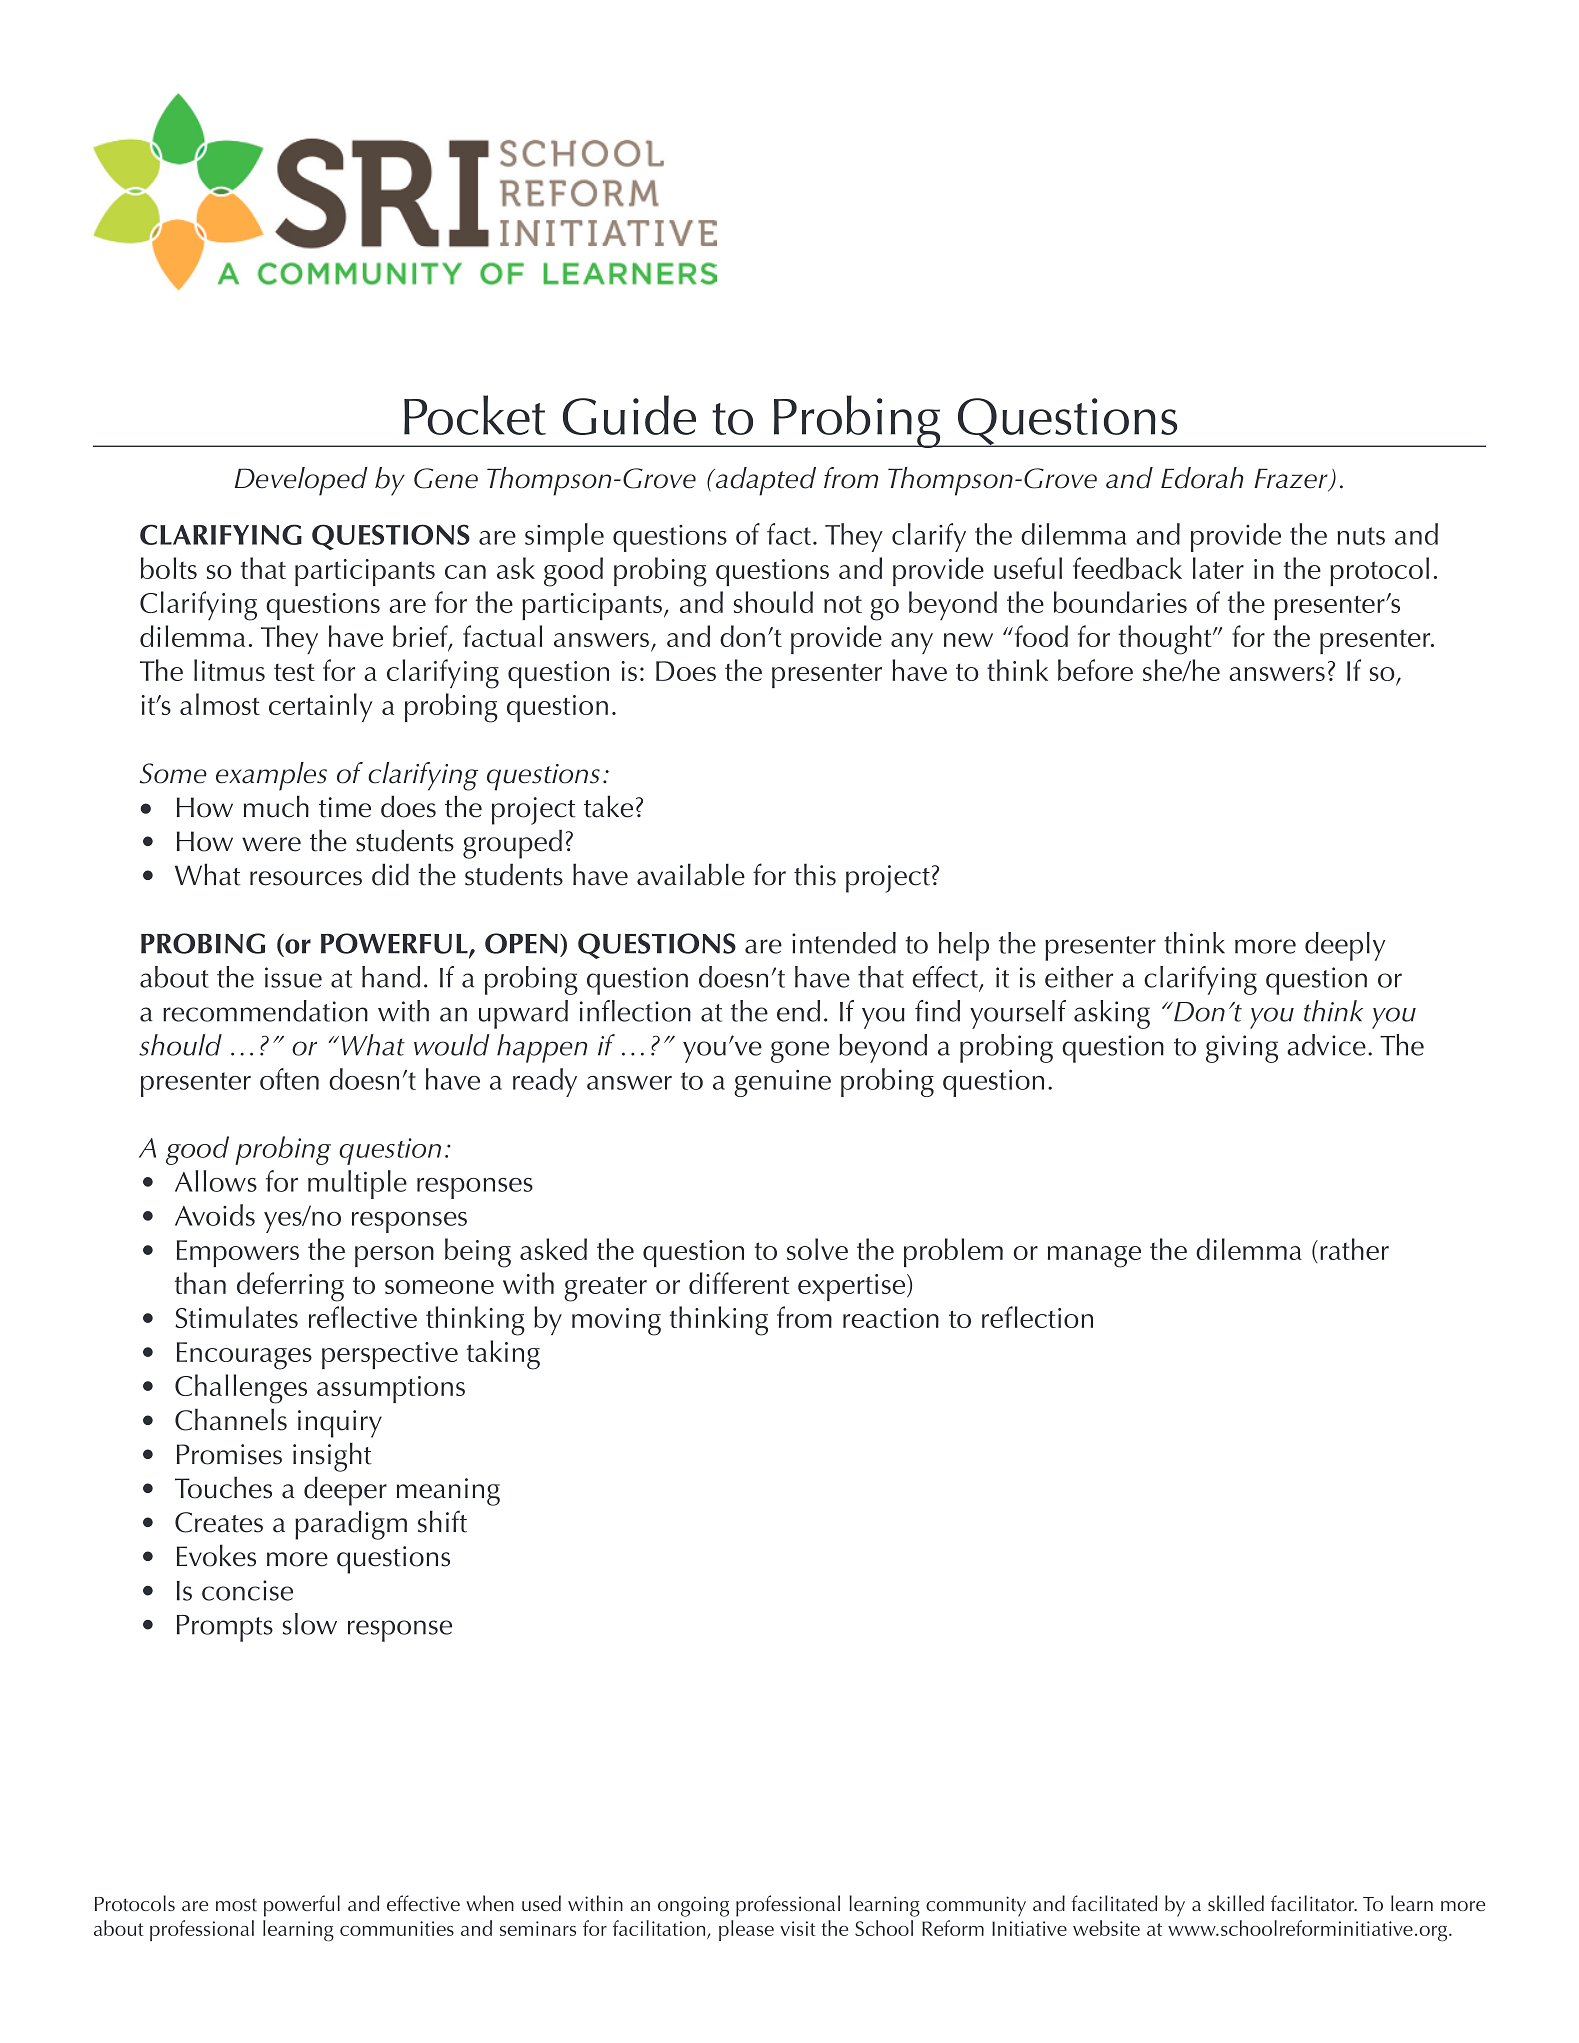  I want to click on giving, so click(1242, 1049).
